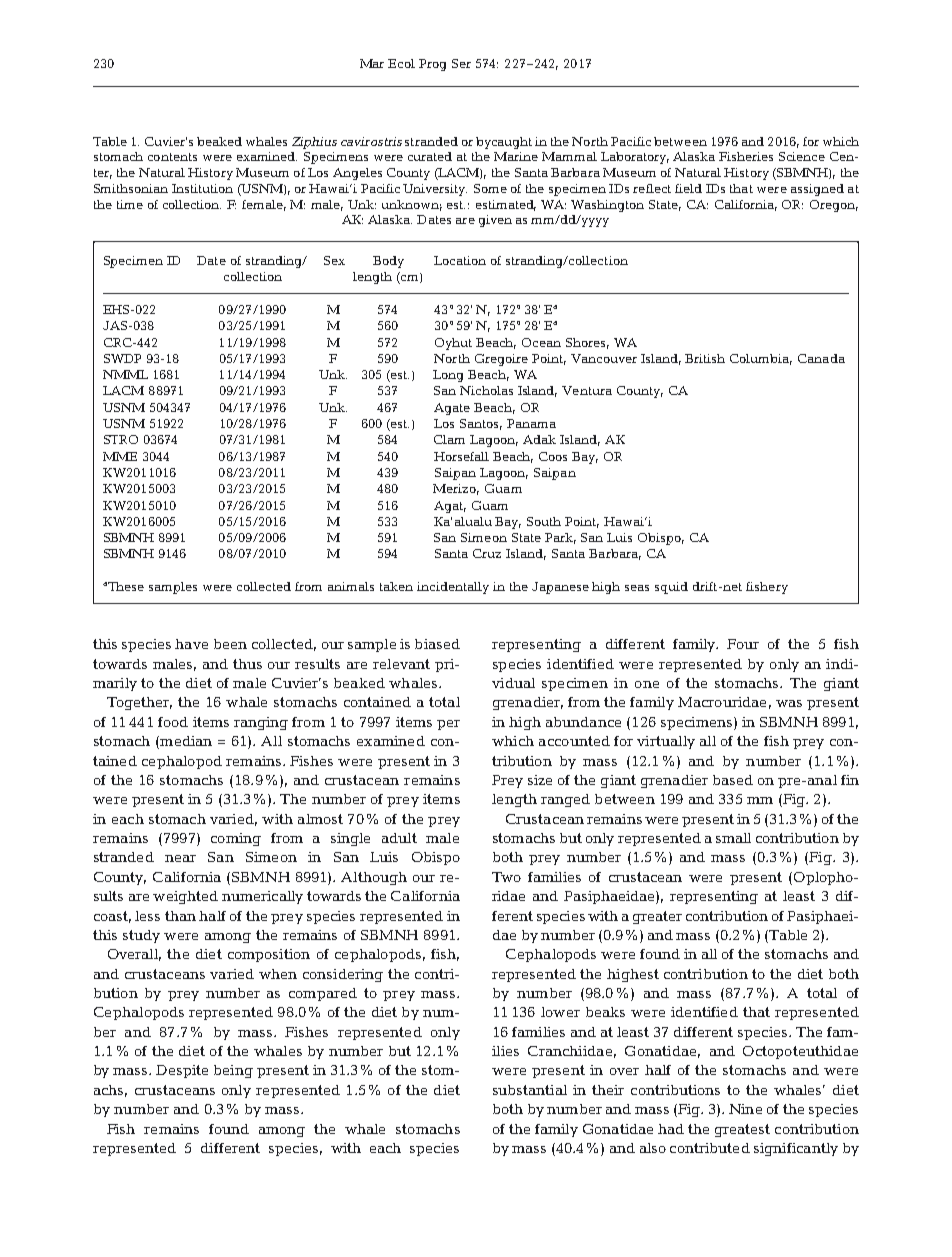 This image has width=952, height=1257. I want to click on size, so click(540, 780).
